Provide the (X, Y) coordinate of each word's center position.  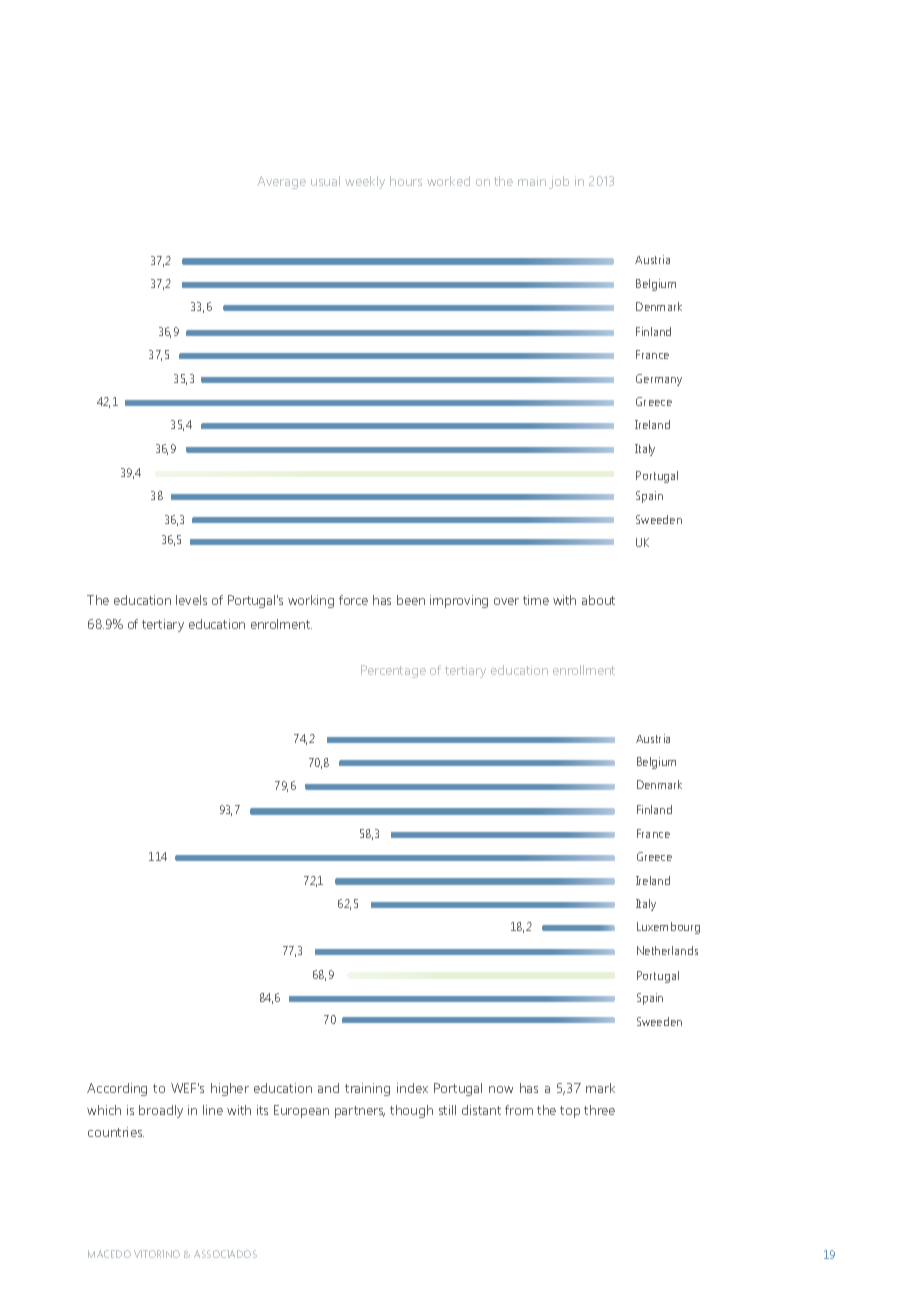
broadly (161, 1111)
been (411, 600)
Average (281, 182)
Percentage (393, 671)
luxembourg (668, 928)
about (598, 600)
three (599, 1110)
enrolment (281, 624)
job (559, 182)
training (367, 1089)
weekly (365, 182)
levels (191, 600)
